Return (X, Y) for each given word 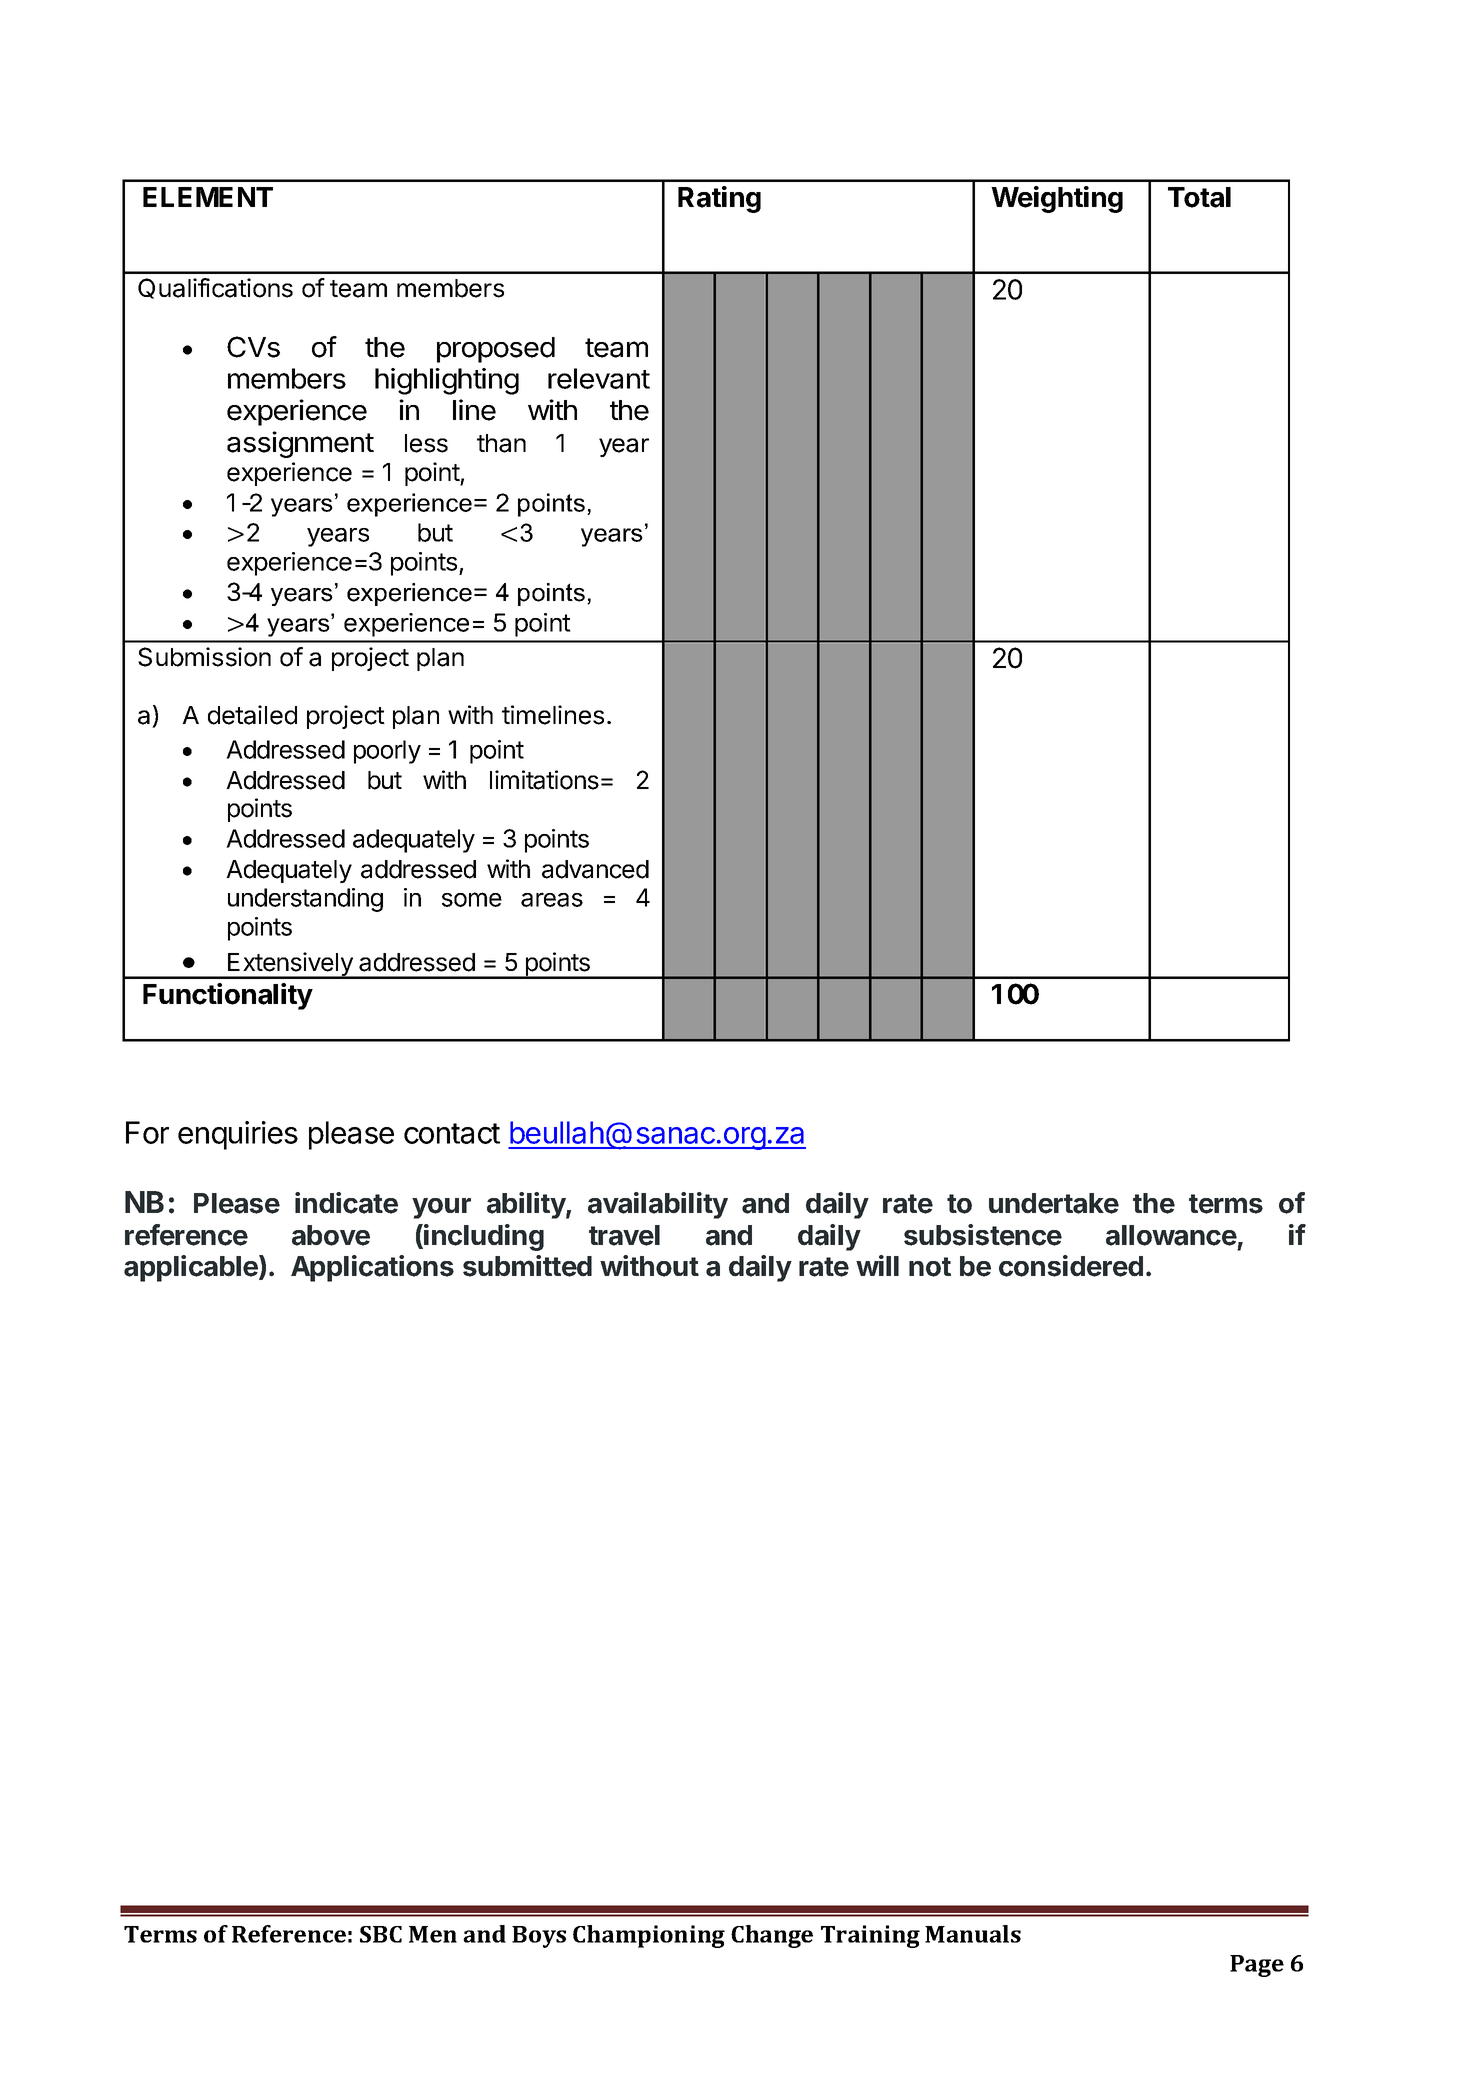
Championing (649, 1936)
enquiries (238, 1135)
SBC (381, 1934)
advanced (595, 869)
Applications (372, 1268)
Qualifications (215, 288)
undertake (1054, 1203)
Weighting (1057, 199)
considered (1071, 1266)
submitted (527, 1266)
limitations (544, 780)
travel (624, 1235)
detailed (252, 715)
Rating (719, 199)
